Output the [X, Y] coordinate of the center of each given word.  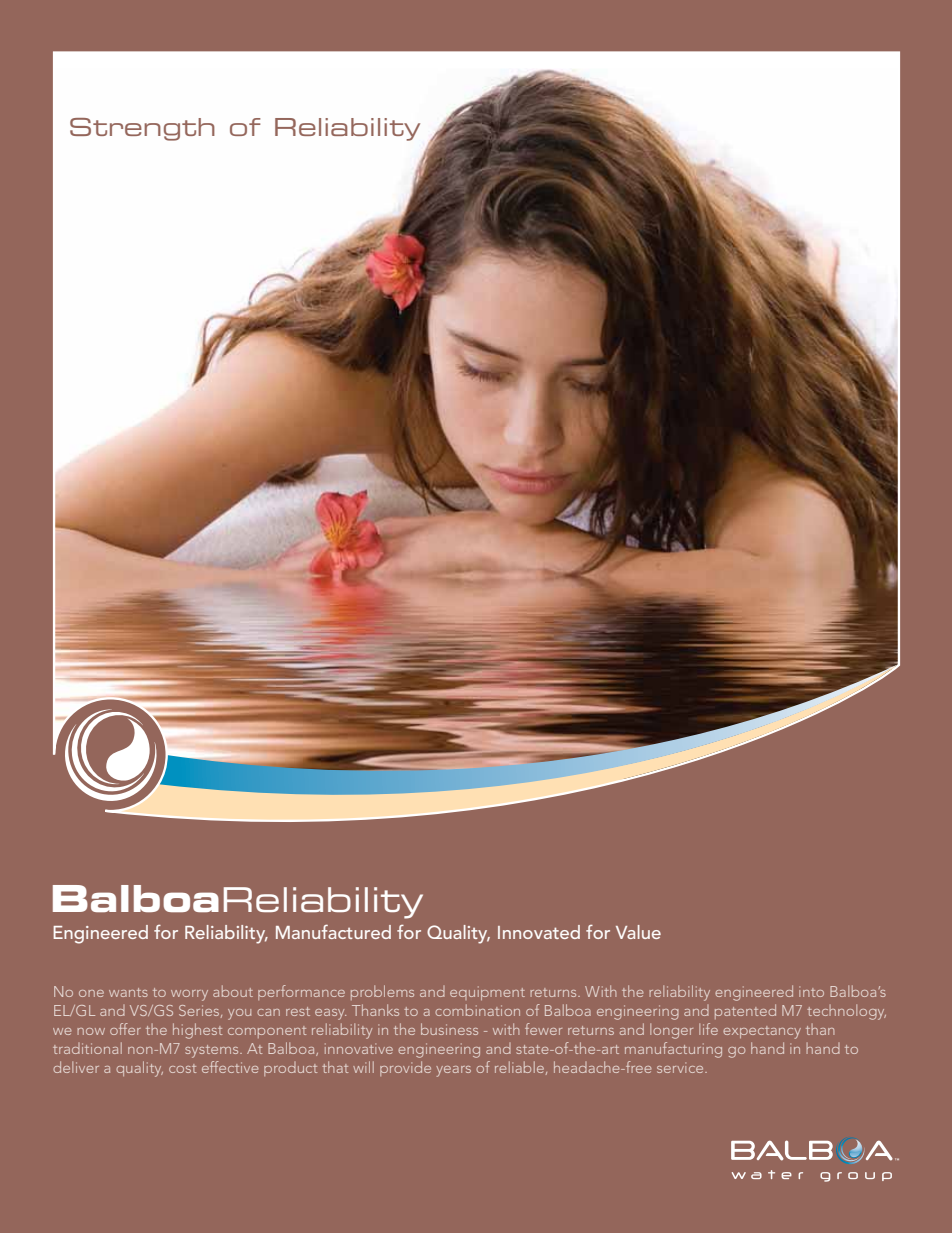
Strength [142, 129]
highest [197, 1031]
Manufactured [333, 932]
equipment [487, 993]
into [811, 991]
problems [382, 992]
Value [638, 932]
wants [128, 992]
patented [745, 1011]
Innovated [539, 932]
